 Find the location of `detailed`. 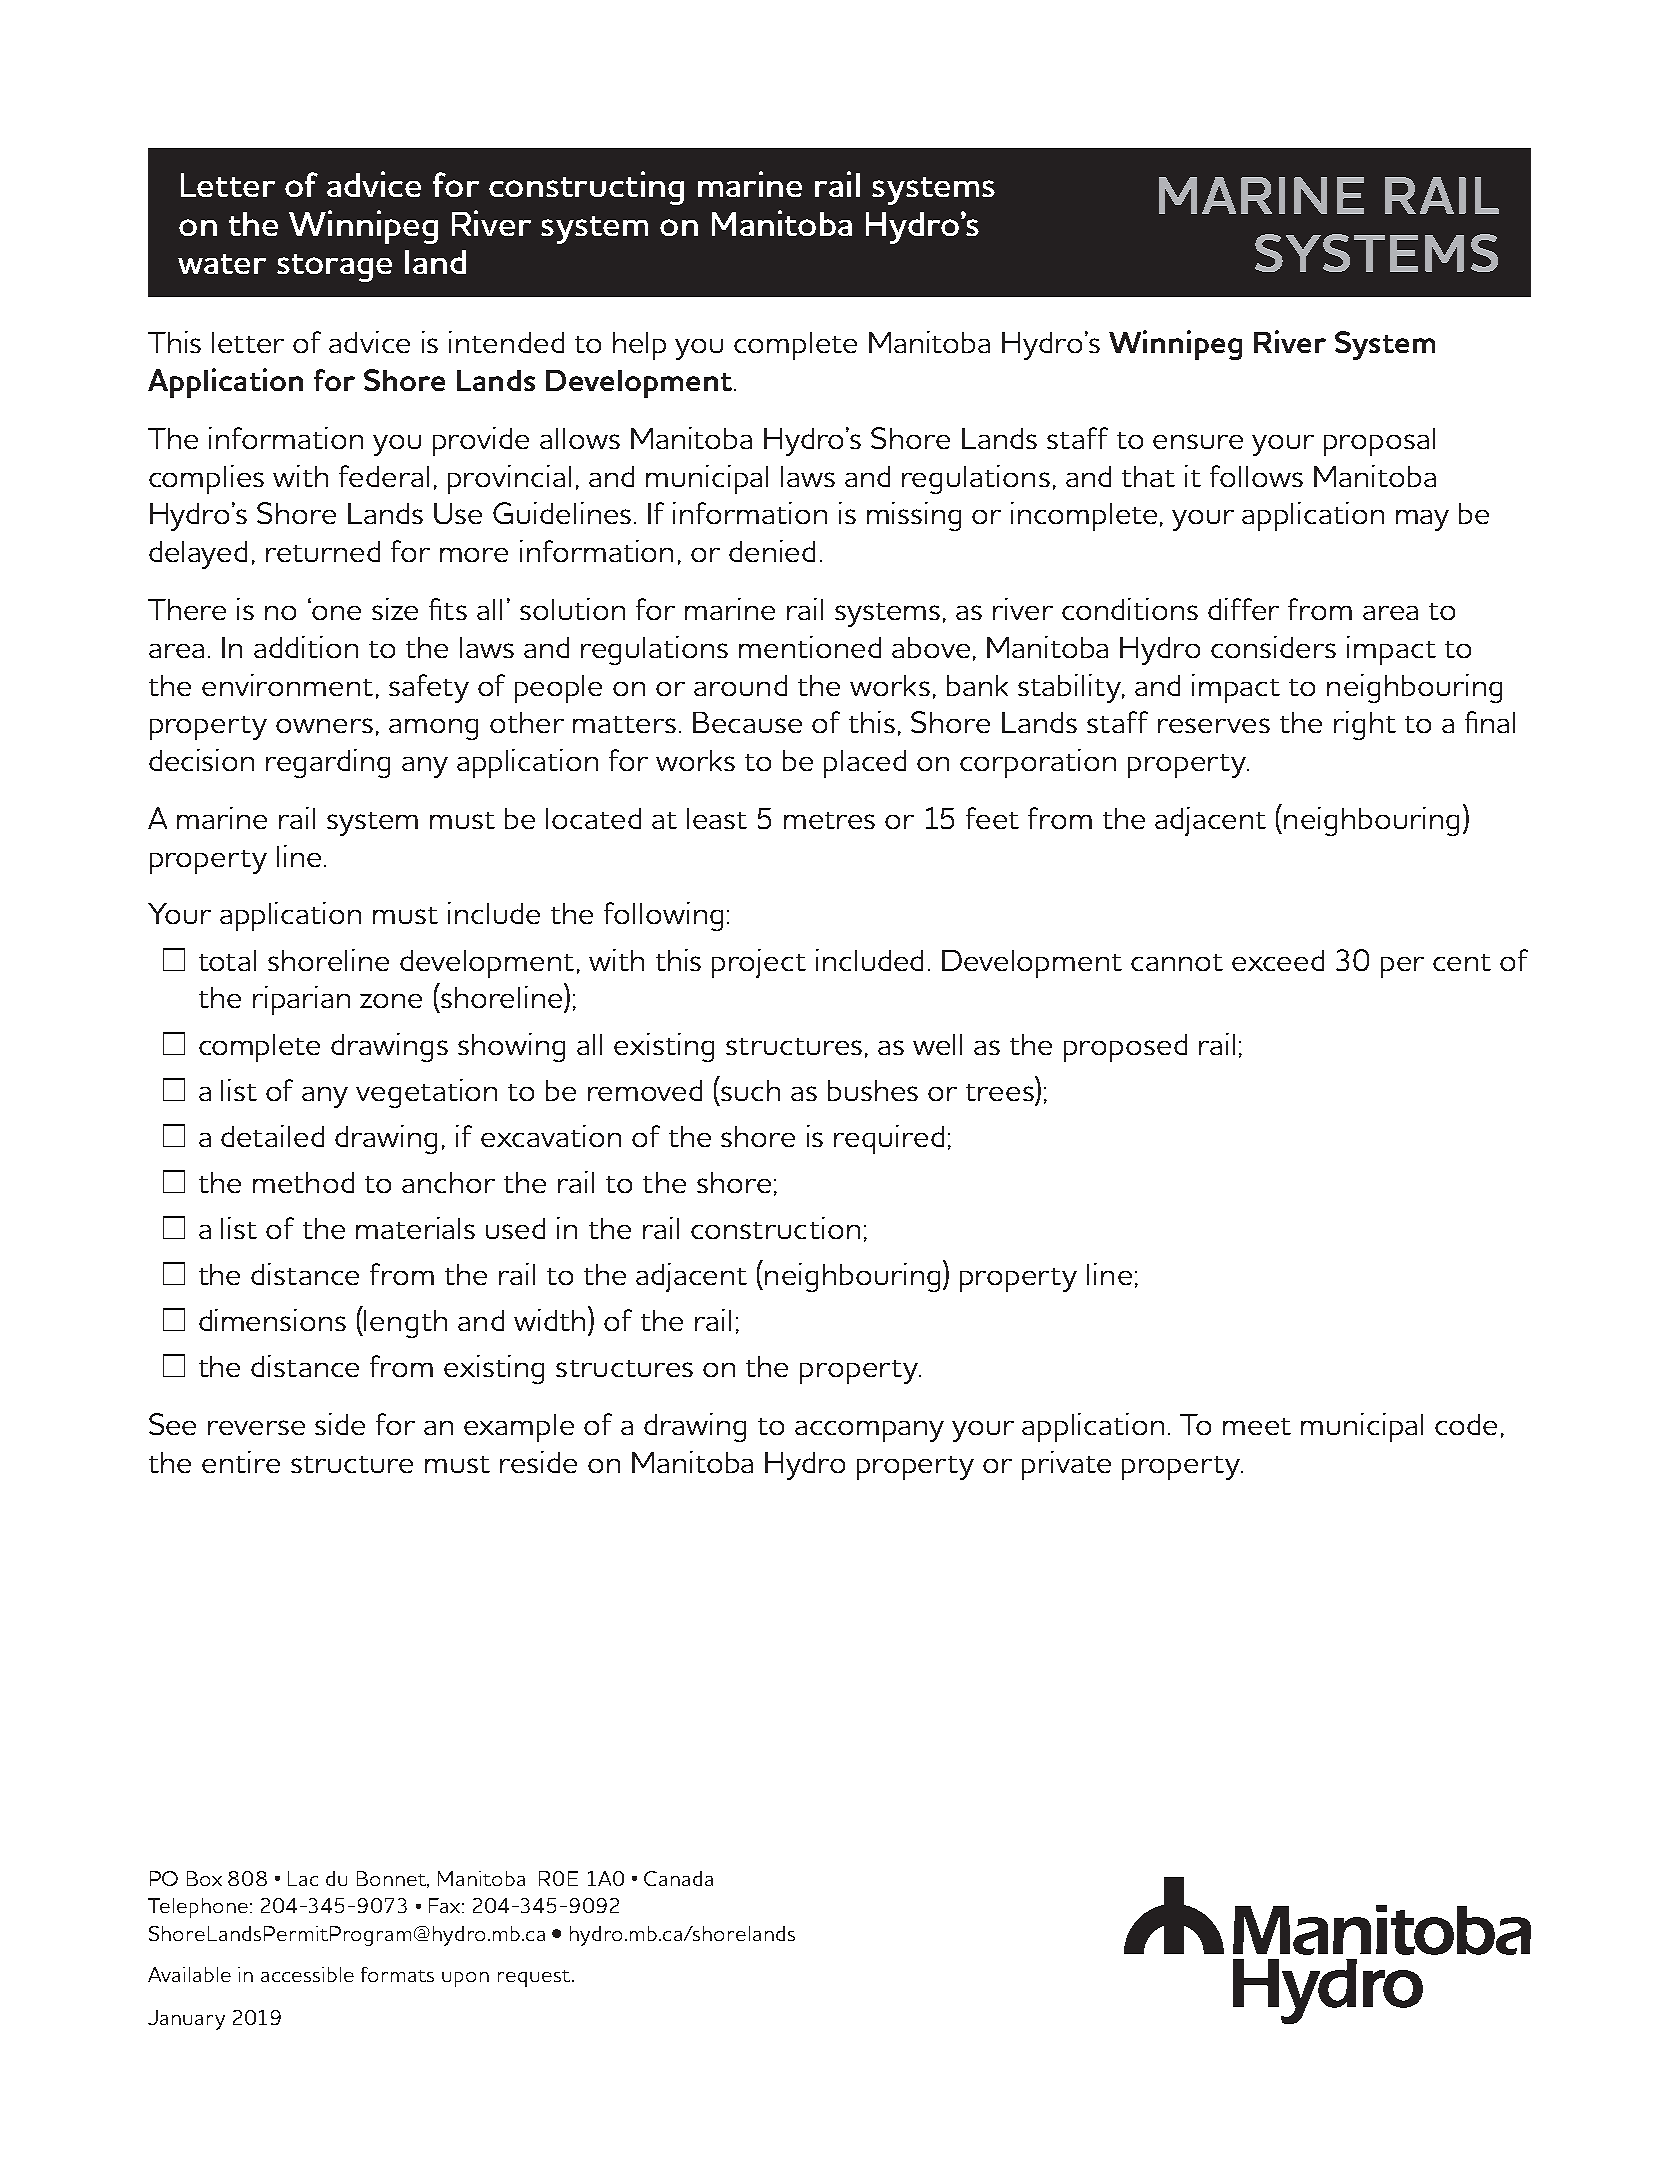

detailed is located at coordinates (272, 1136).
